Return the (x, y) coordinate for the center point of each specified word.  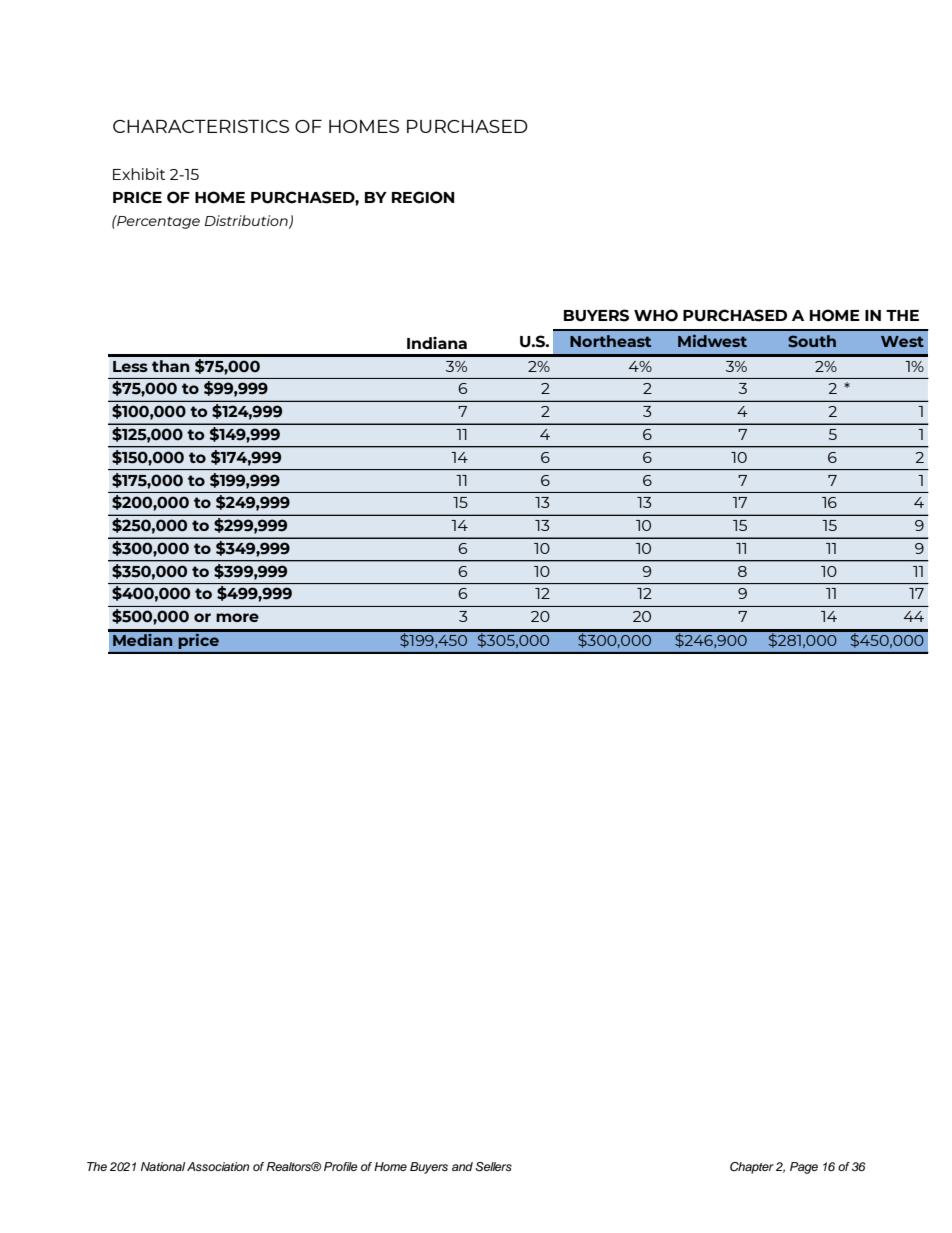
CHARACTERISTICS (201, 126)
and (462, 1166)
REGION (423, 197)
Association (218, 1166)
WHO (656, 315)
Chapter (752, 1168)
